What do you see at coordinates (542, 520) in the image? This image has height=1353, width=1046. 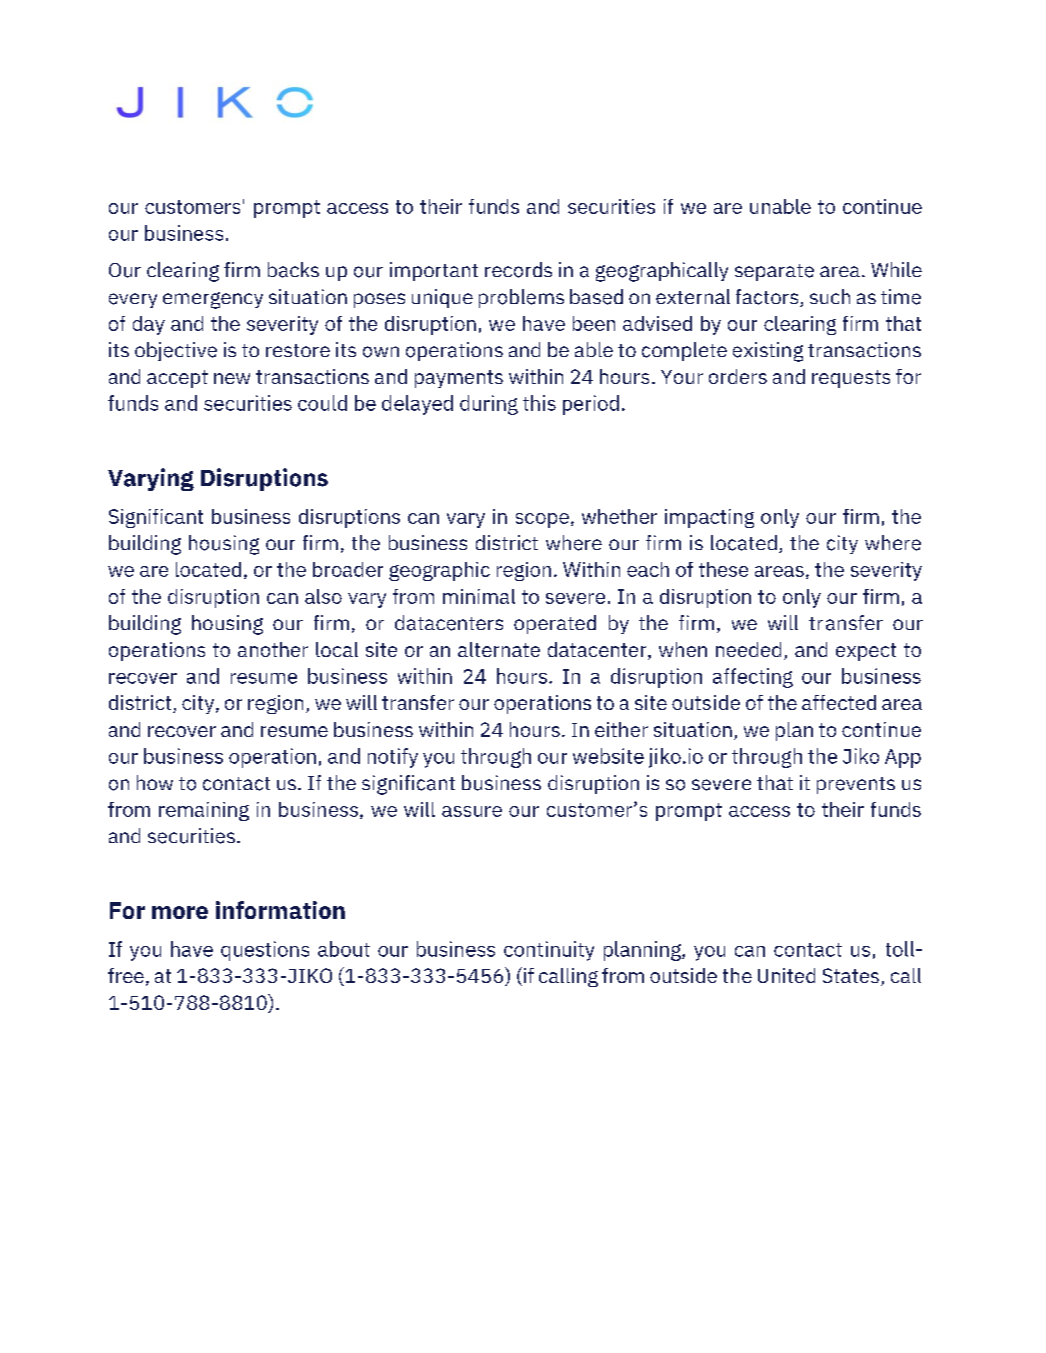 I see `scope` at bounding box center [542, 520].
